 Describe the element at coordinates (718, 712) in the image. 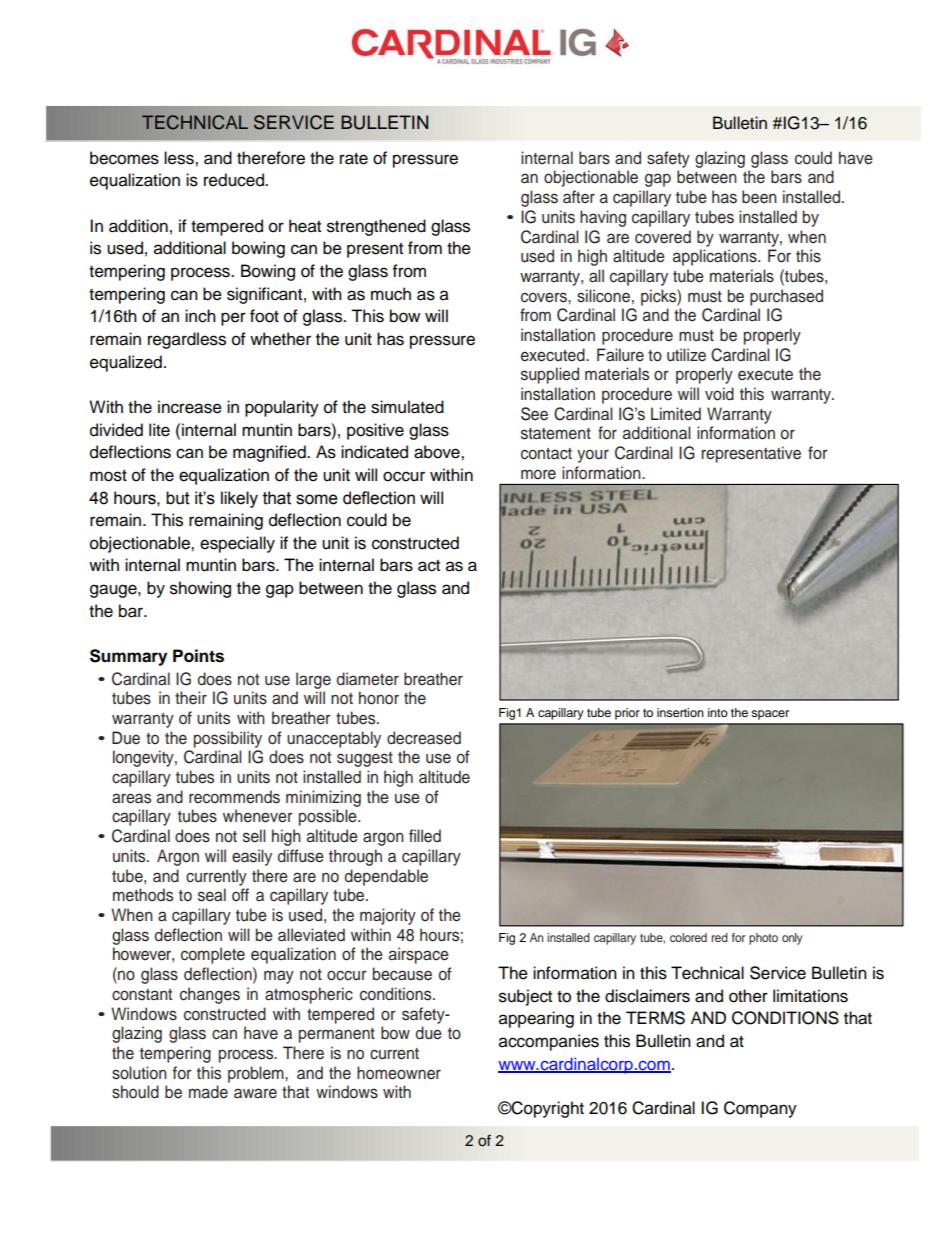

I see `into` at that location.
